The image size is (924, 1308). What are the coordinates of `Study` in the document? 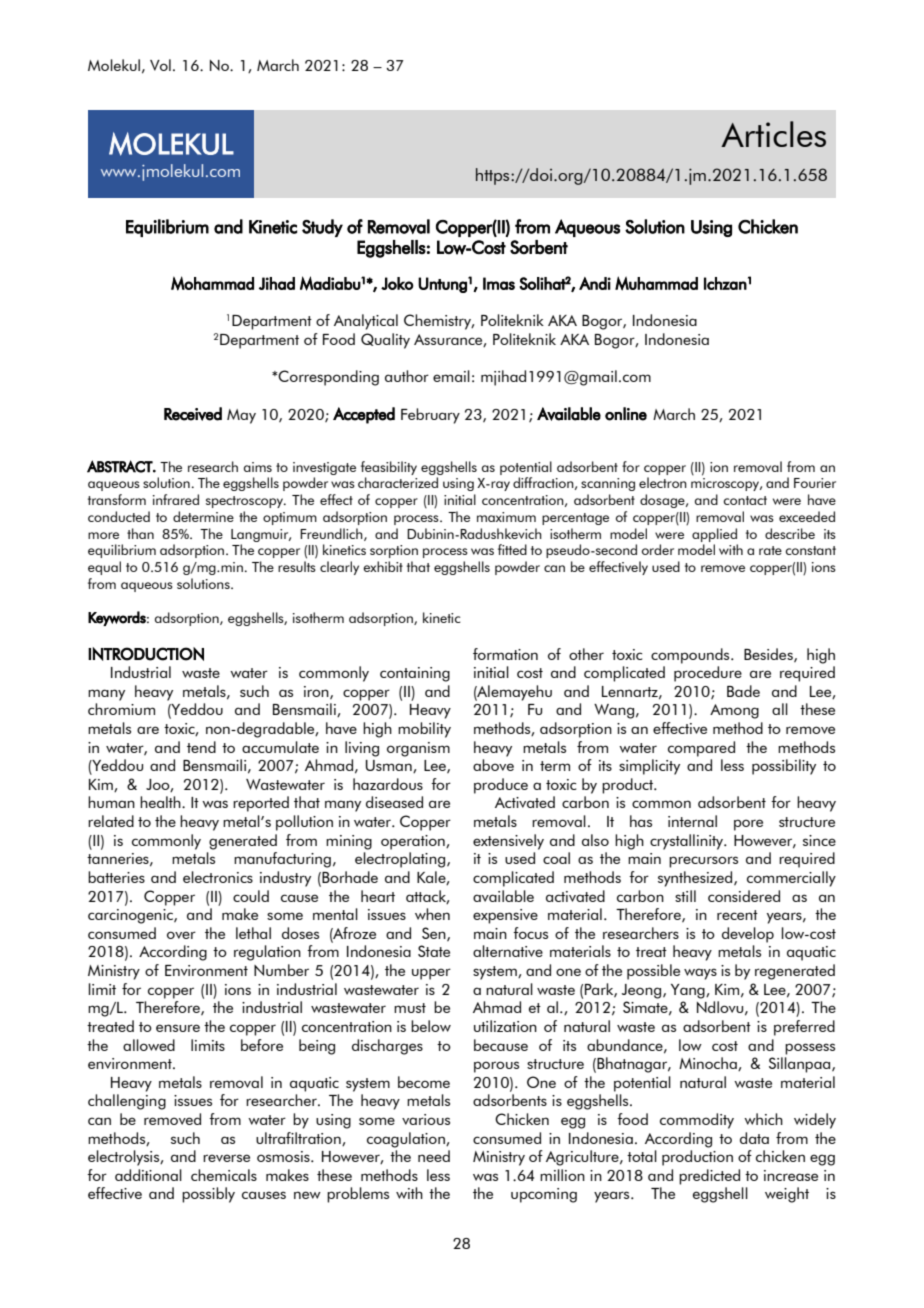 It's located at (322, 228).
